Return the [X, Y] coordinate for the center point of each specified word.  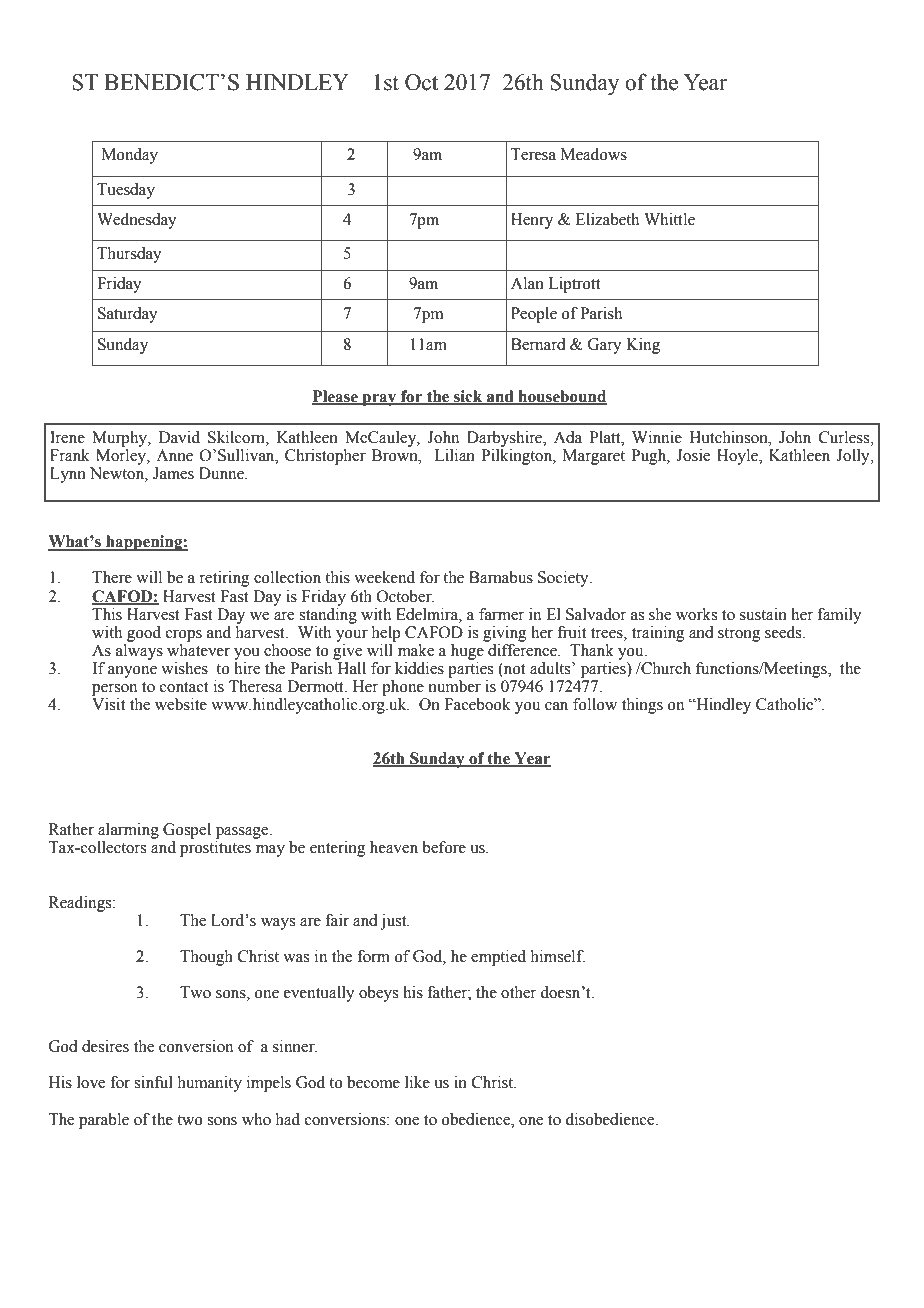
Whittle [669, 219]
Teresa [533, 154]
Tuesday [126, 191]
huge [468, 650]
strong [739, 635]
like [417, 1082]
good [144, 634]
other [518, 992]
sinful [153, 1082]
